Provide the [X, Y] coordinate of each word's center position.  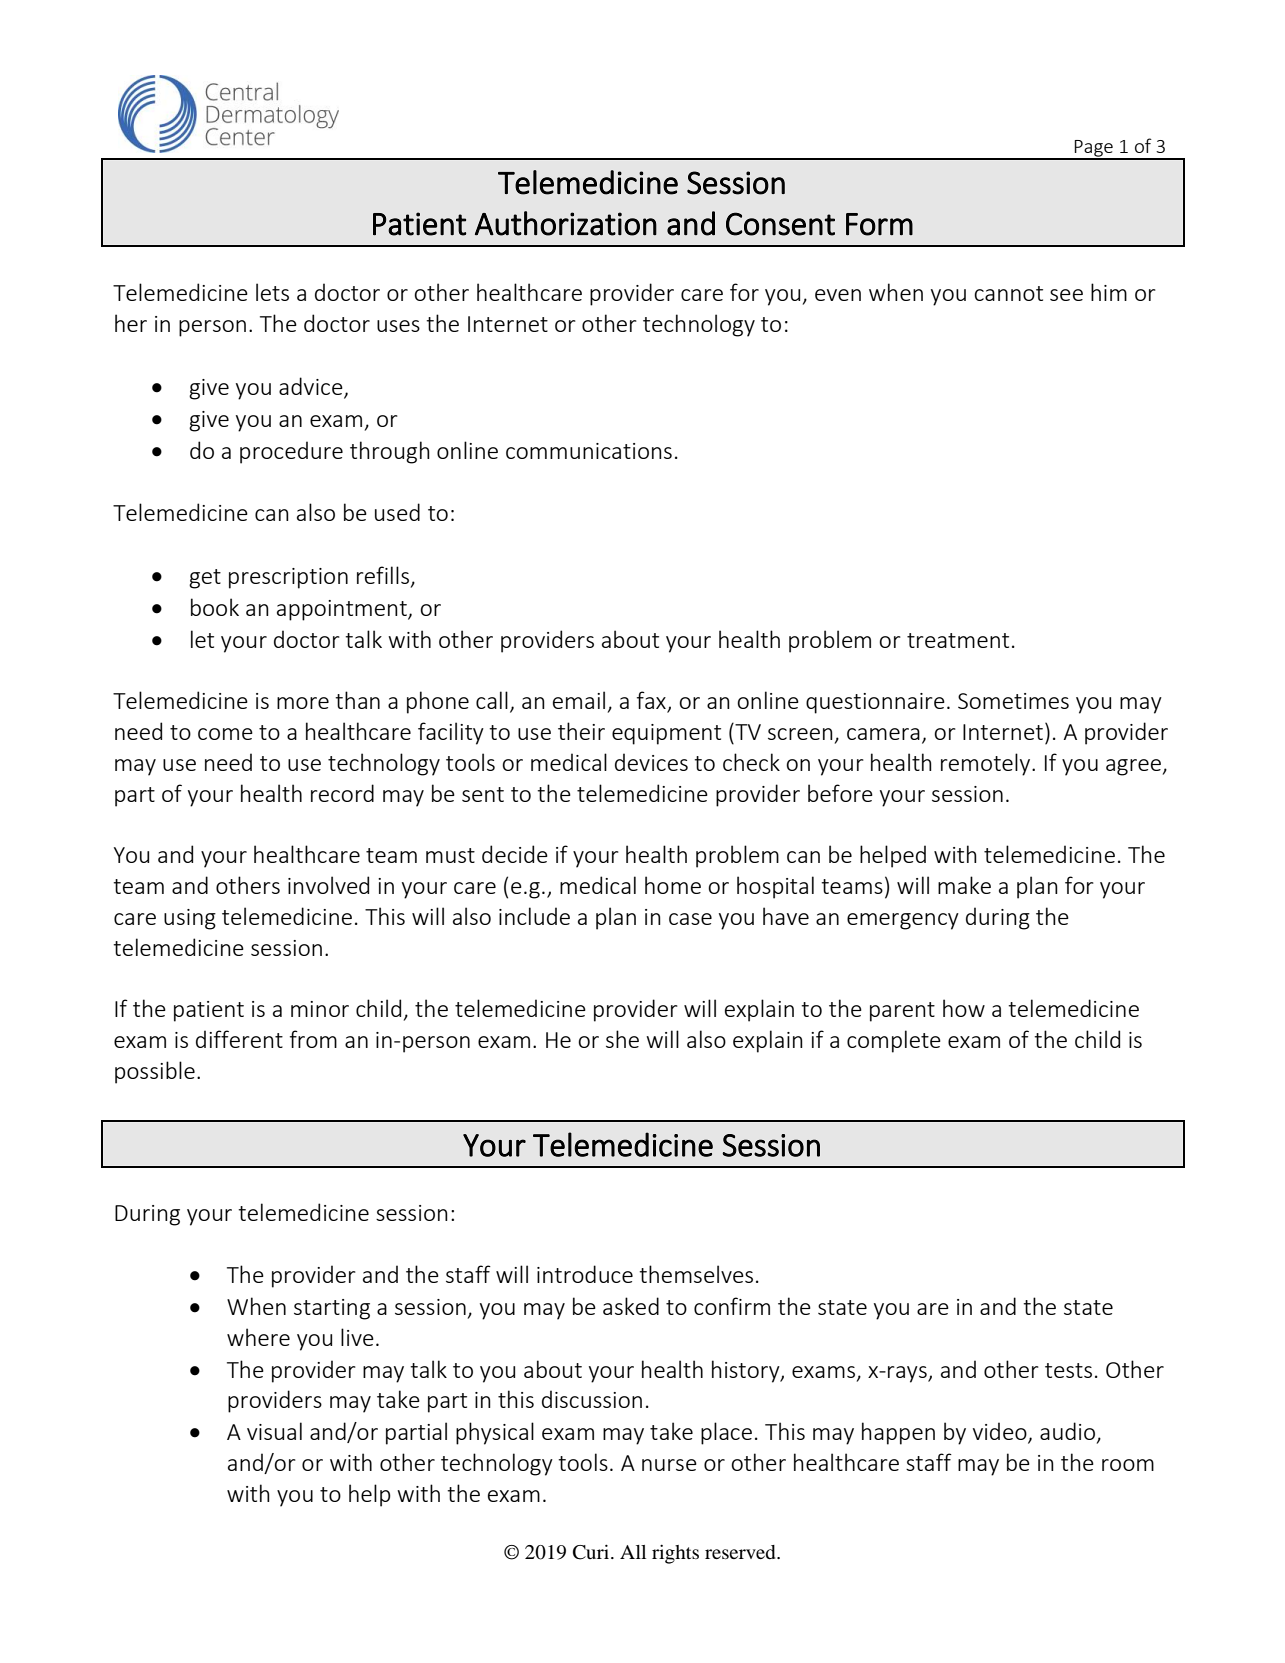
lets [272, 292]
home [673, 885]
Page [1094, 149]
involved [328, 885]
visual [274, 1431]
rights [675, 1554]
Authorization [566, 223]
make [964, 885]
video [1001, 1432]
